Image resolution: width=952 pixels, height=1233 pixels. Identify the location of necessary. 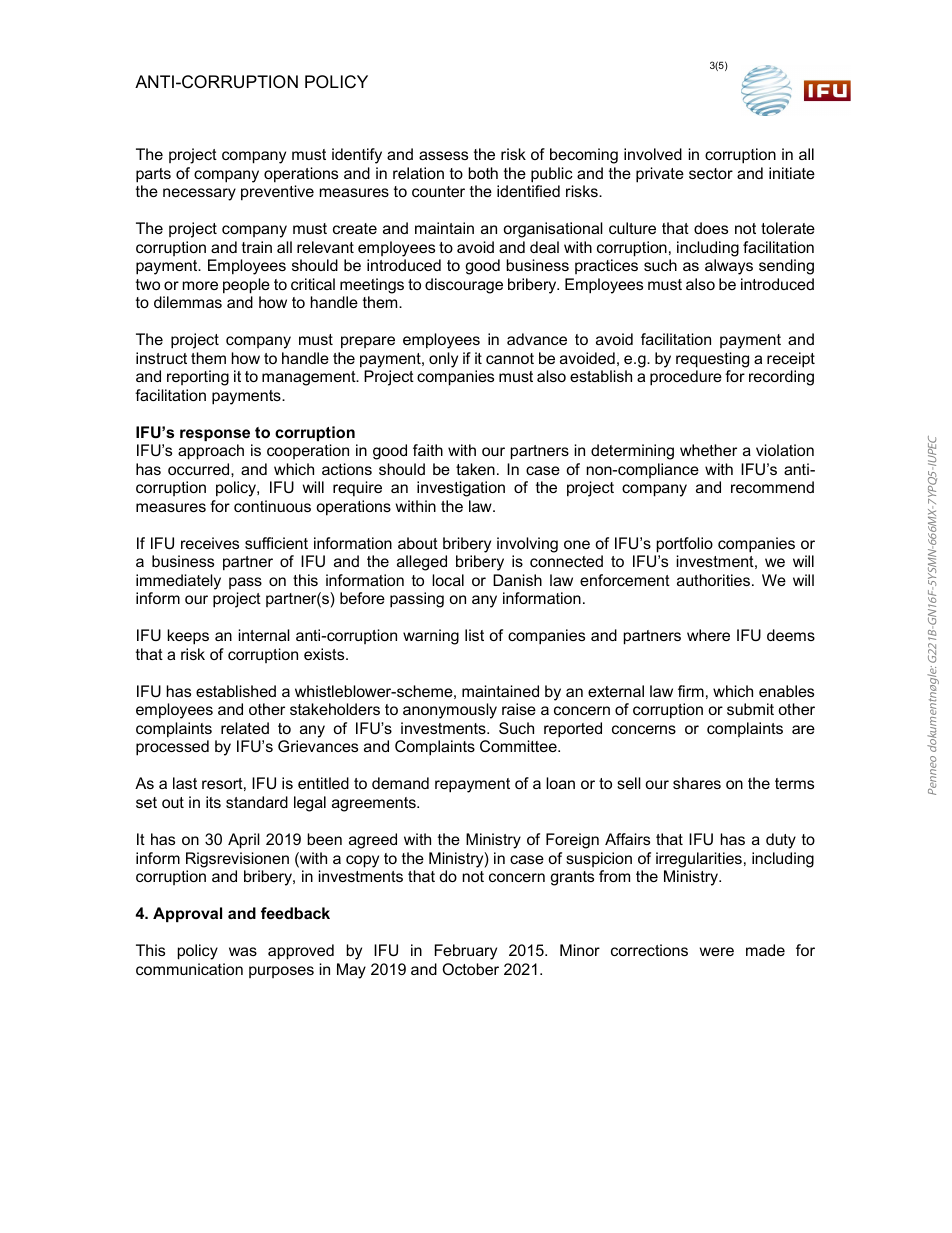
(199, 194).
